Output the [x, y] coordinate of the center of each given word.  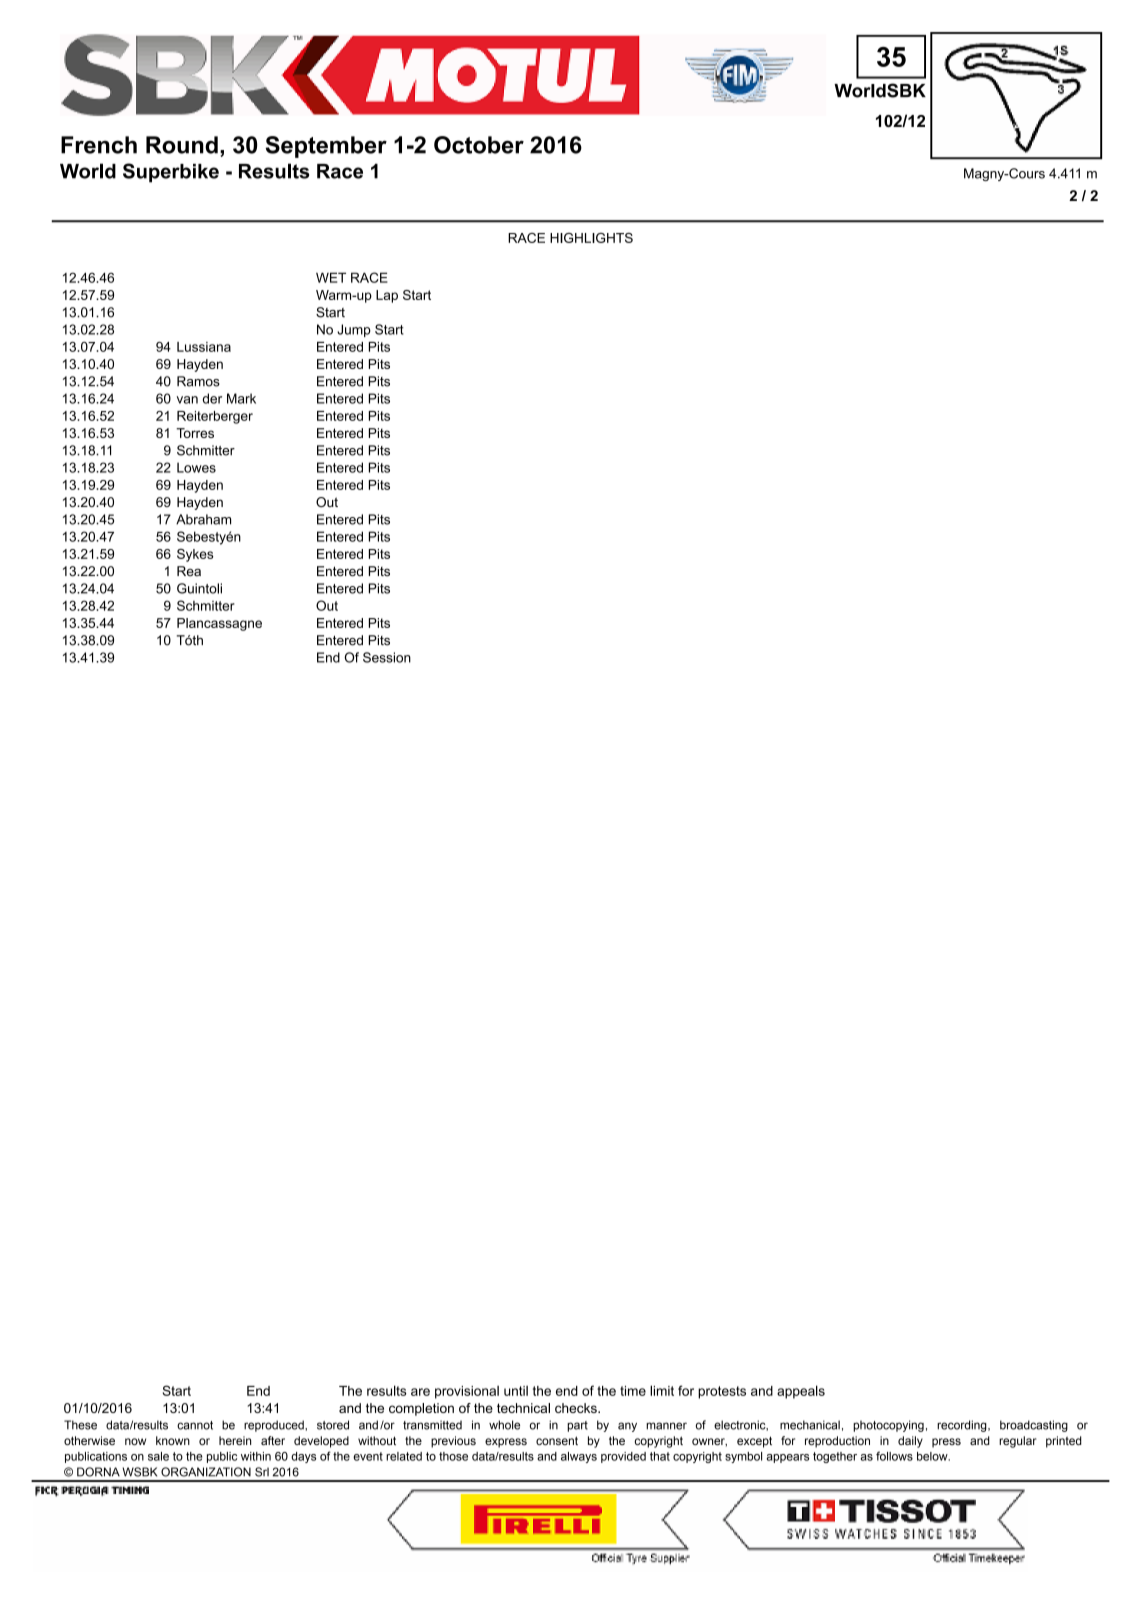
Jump [354, 330]
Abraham [203, 519]
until [516, 1391]
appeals [801, 1392]
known [173, 1440]
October [479, 145]
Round [182, 145]
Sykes [195, 555]
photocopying [888, 1426]
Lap [387, 296]
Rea [189, 571]
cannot [195, 1425]
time [633, 1391]
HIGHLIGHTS [591, 238]
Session [387, 657]
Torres [195, 433]
